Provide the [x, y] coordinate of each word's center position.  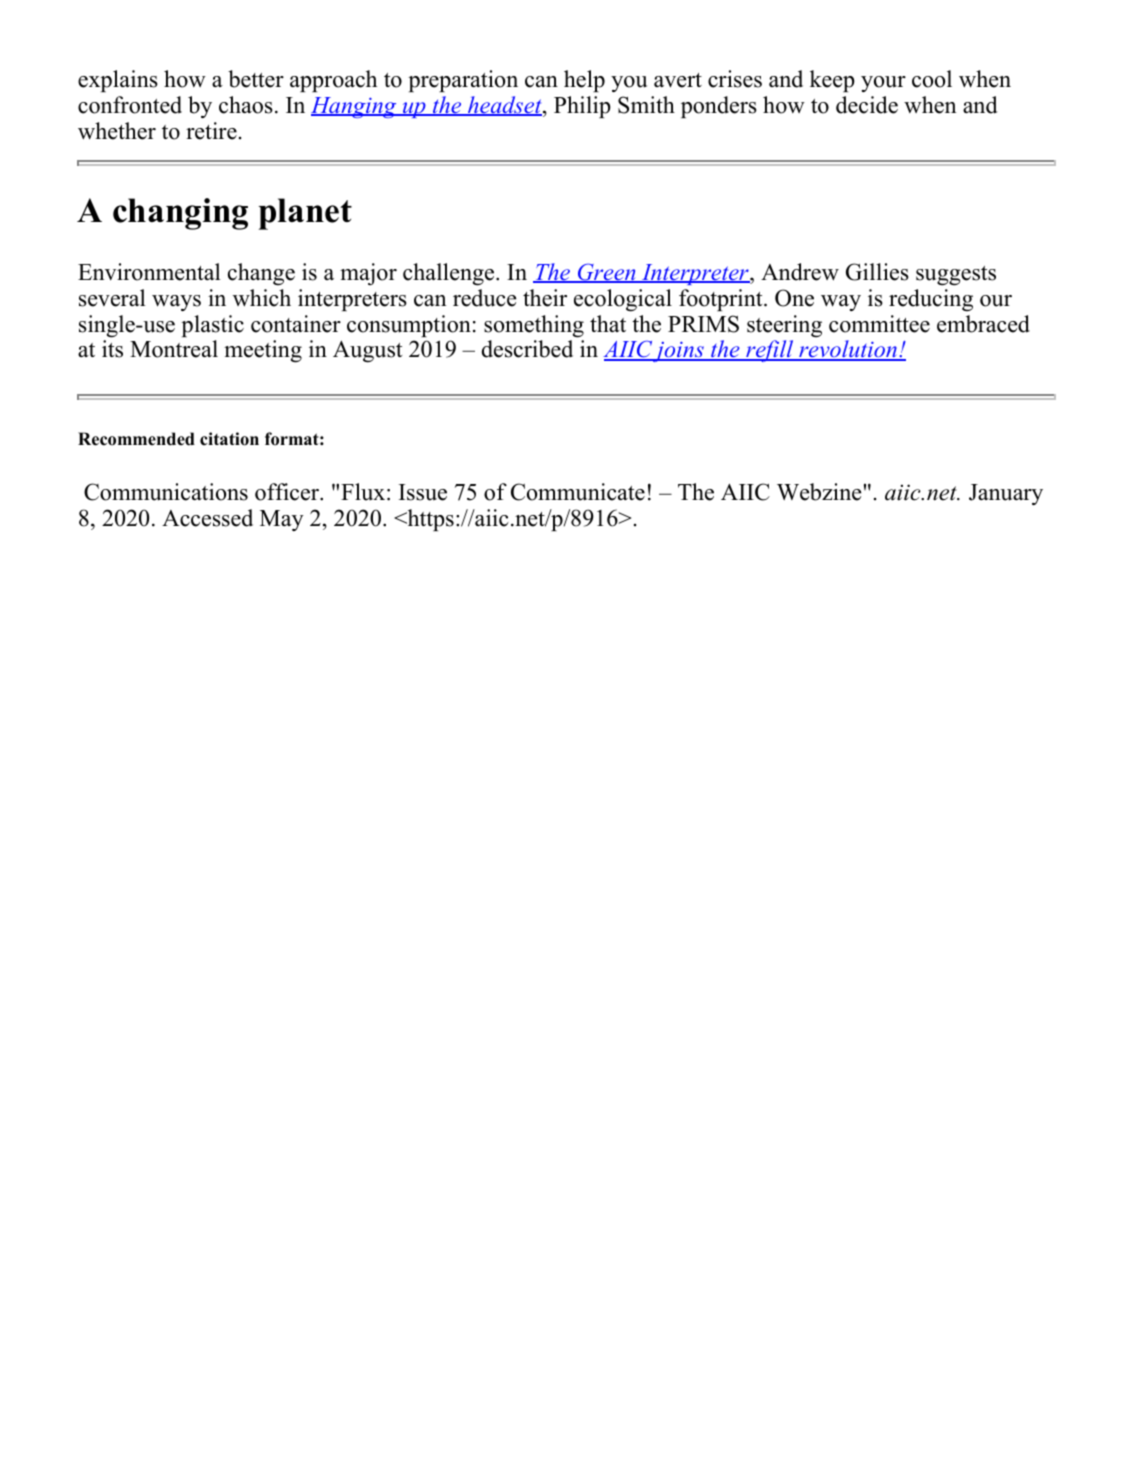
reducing [931, 300]
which [262, 298]
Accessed [207, 518]
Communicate [578, 492]
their [545, 298]
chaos [246, 105]
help [584, 81]
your [883, 84]
